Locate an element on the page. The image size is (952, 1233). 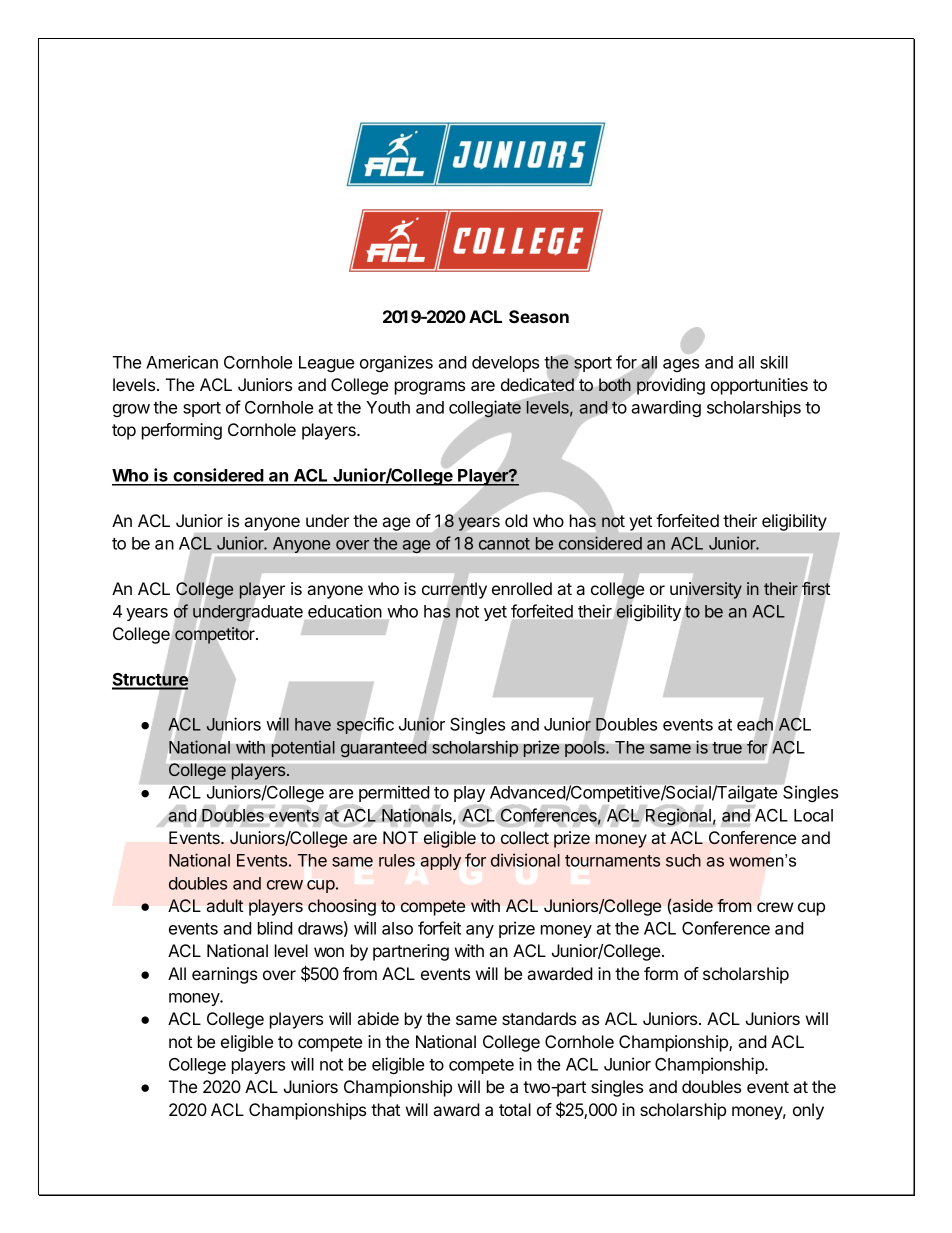
only is located at coordinates (808, 1111).
